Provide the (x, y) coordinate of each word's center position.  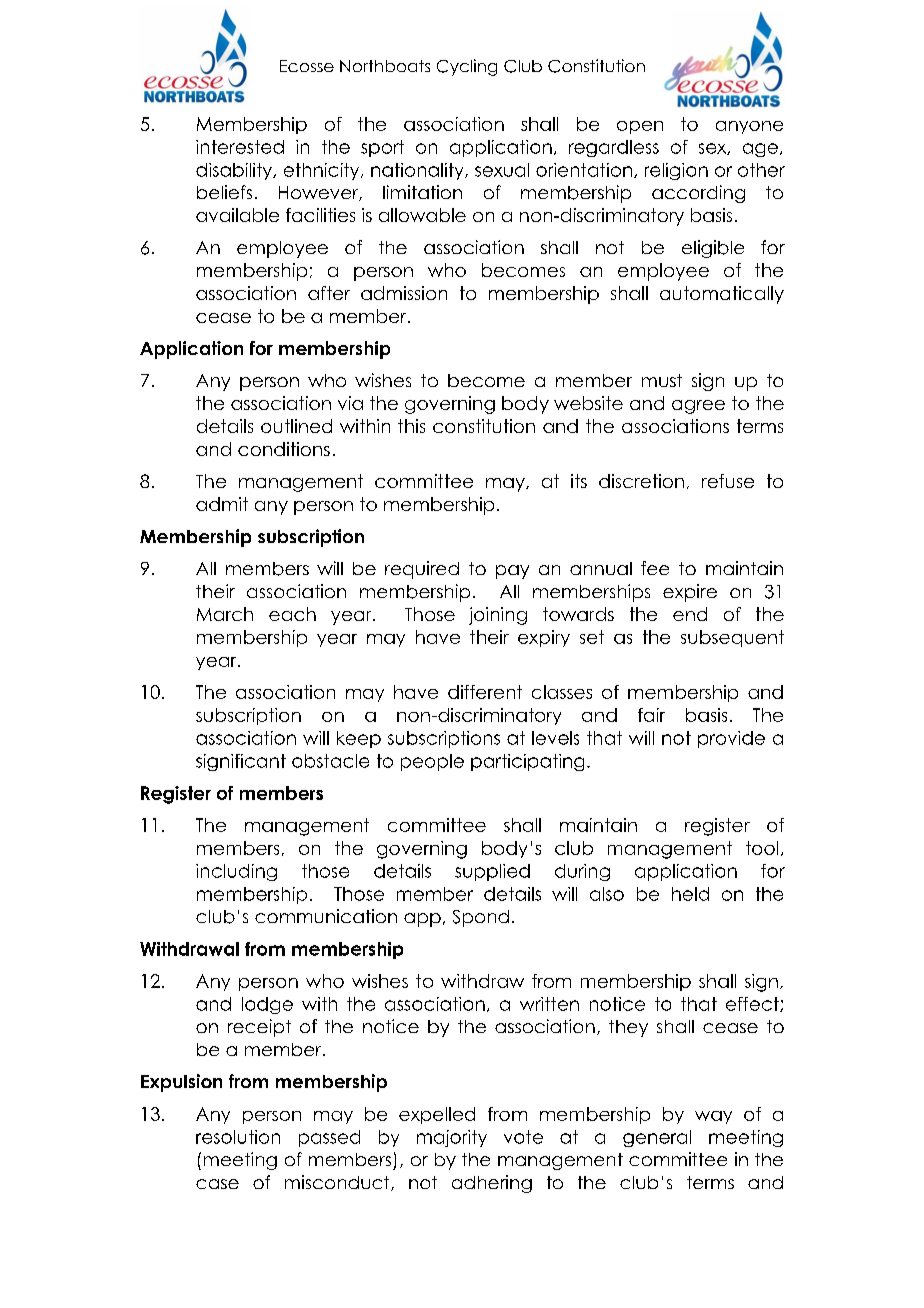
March (225, 614)
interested (240, 147)
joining (498, 616)
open (640, 127)
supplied (492, 872)
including (236, 872)
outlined (296, 426)
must (662, 380)
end (690, 614)
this (411, 426)
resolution (238, 1137)
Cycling (467, 67)
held (690, 894)
